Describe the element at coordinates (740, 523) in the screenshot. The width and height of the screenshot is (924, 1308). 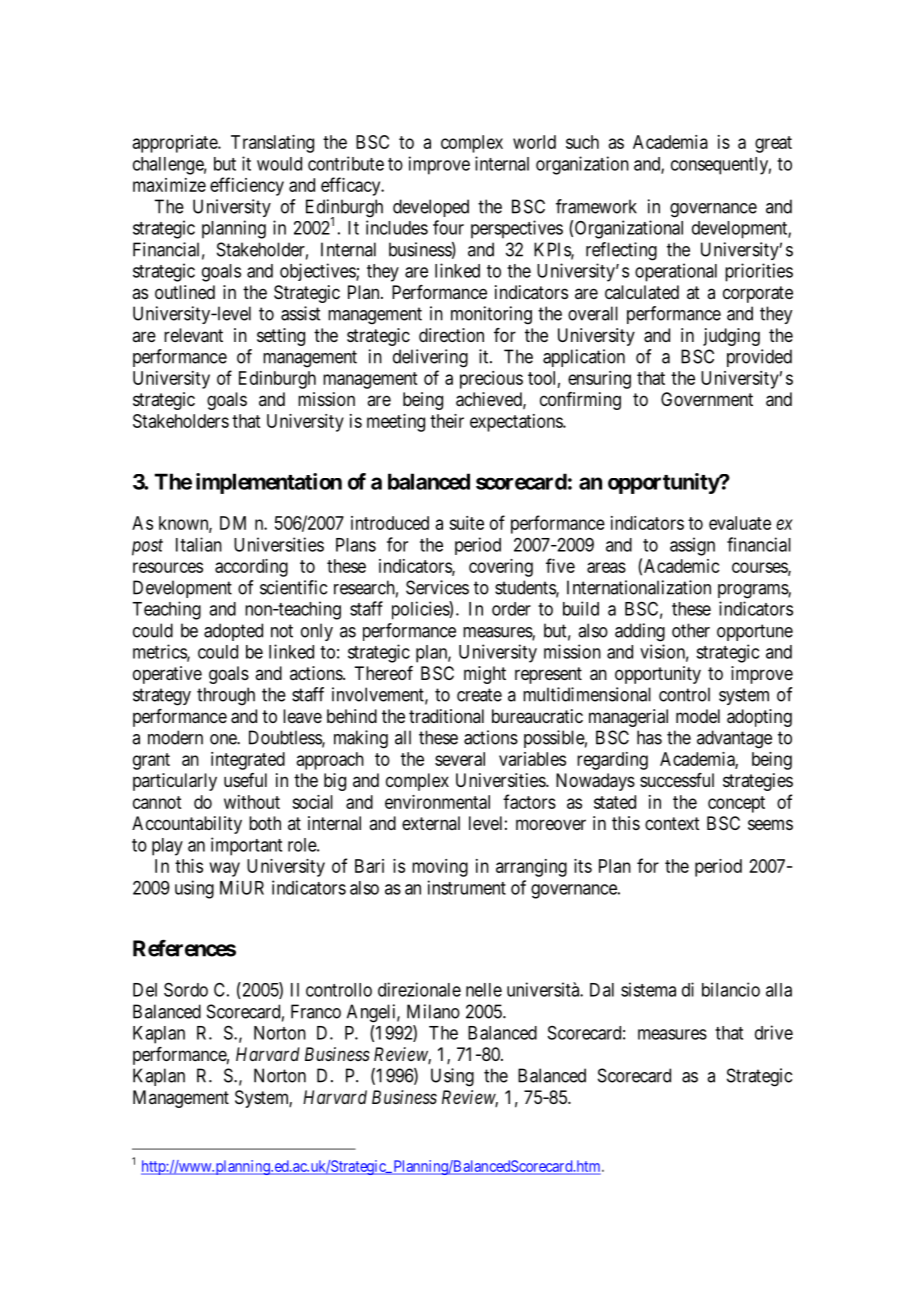
I see `evaluate` at that location.
